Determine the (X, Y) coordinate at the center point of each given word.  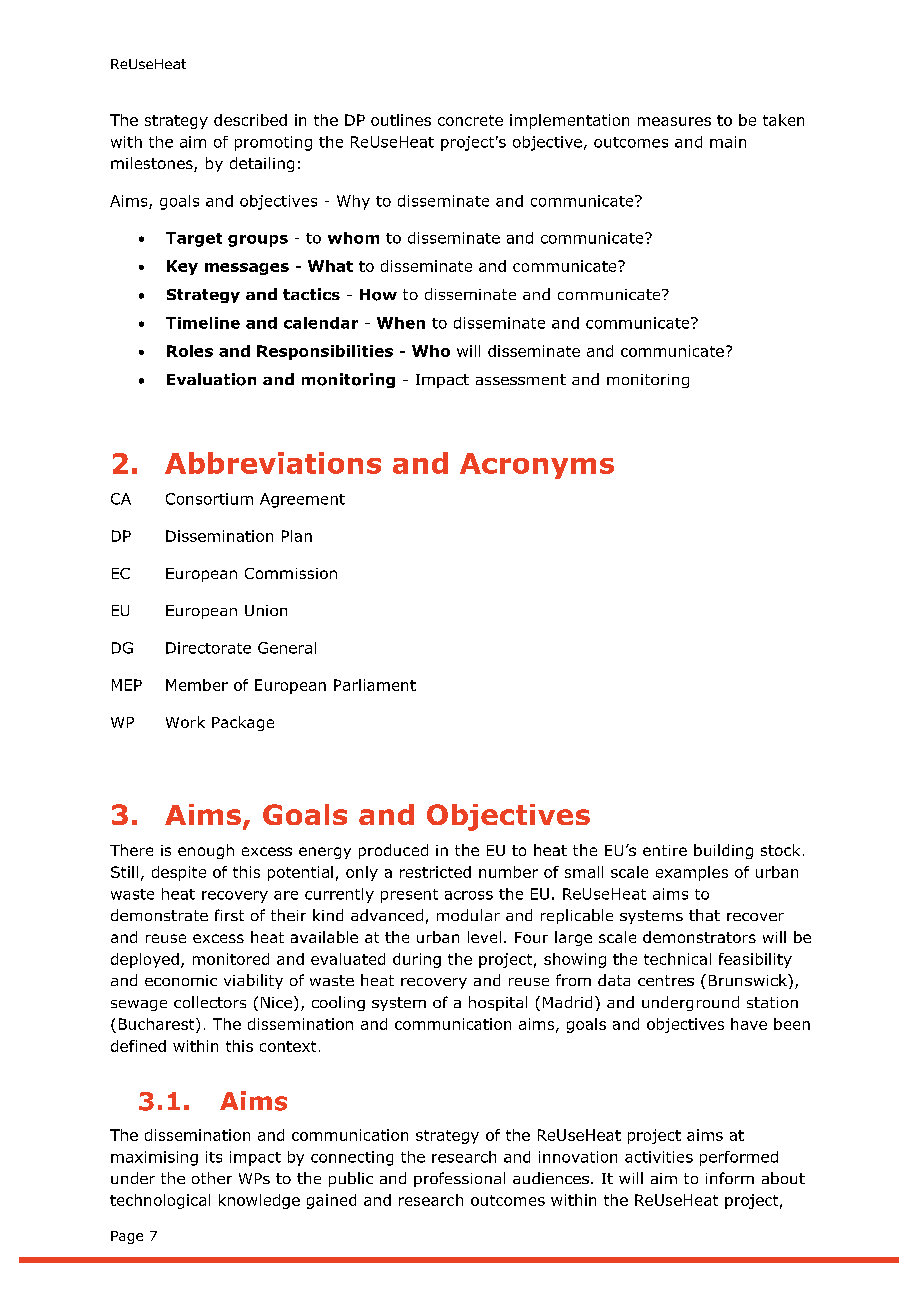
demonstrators (699, 937)
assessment (521, 379)
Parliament (375, 685)
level (484, 937)
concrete (470, 120)
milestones (153, 164)
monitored (231, 959)
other (212, 1178)
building (723, 851)
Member (197, 685)
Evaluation (211, 379)
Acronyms (537, 466)
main (728, 142)
